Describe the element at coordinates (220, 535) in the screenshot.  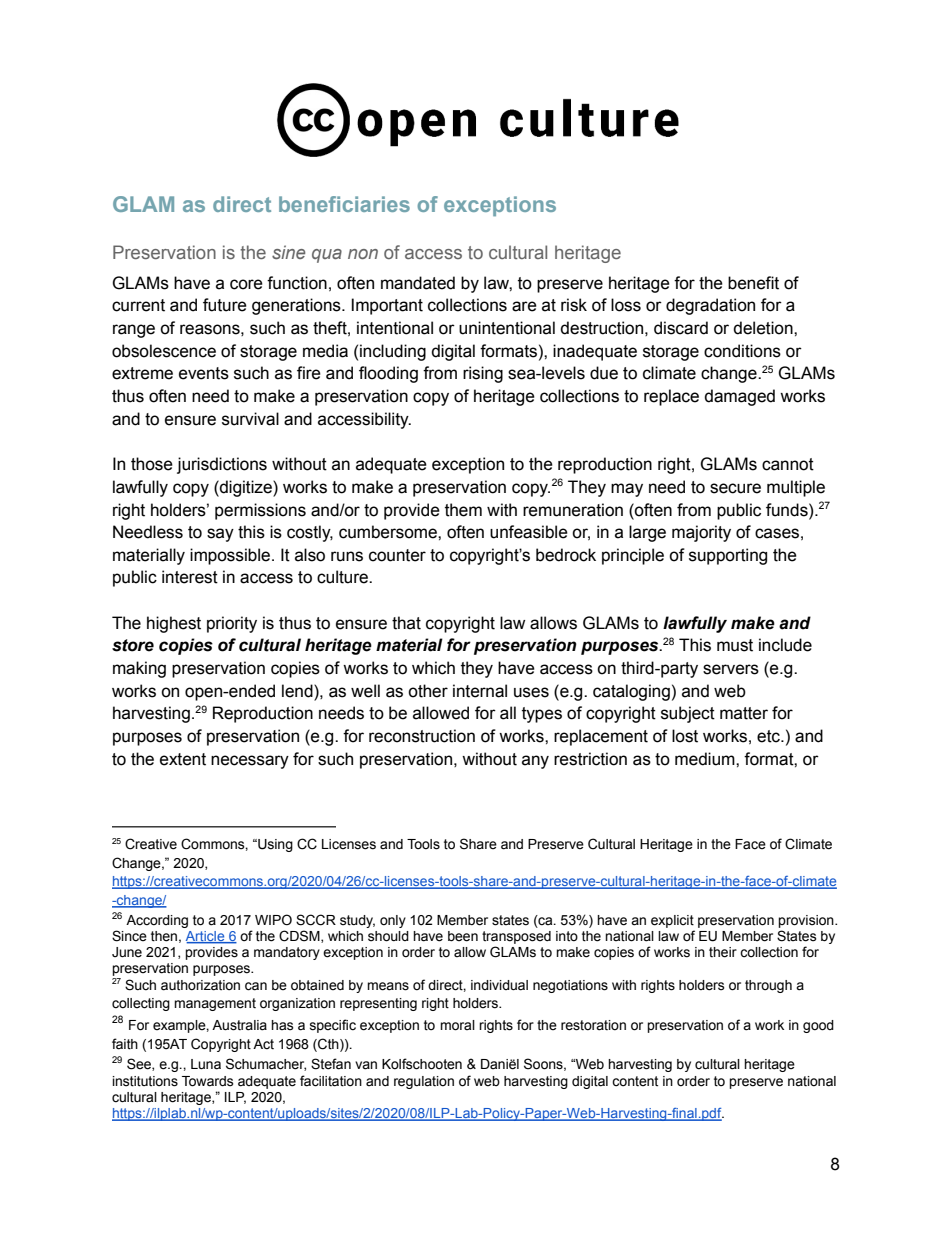
I see `say` at that location.
